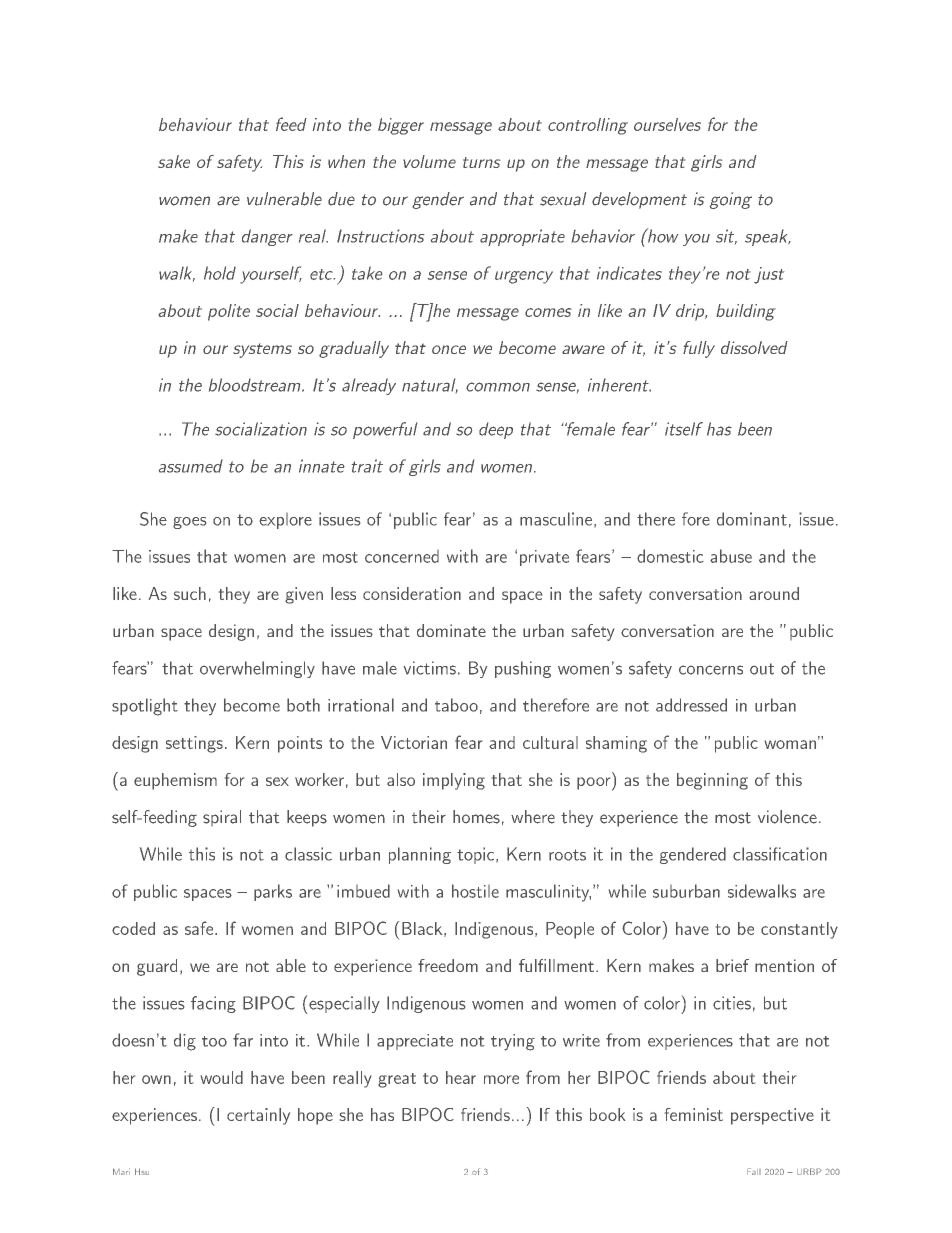 This document has width=952, height=1233. Describe the element at coordinates (712, 781) in the document. I see `beginning` at that location.
